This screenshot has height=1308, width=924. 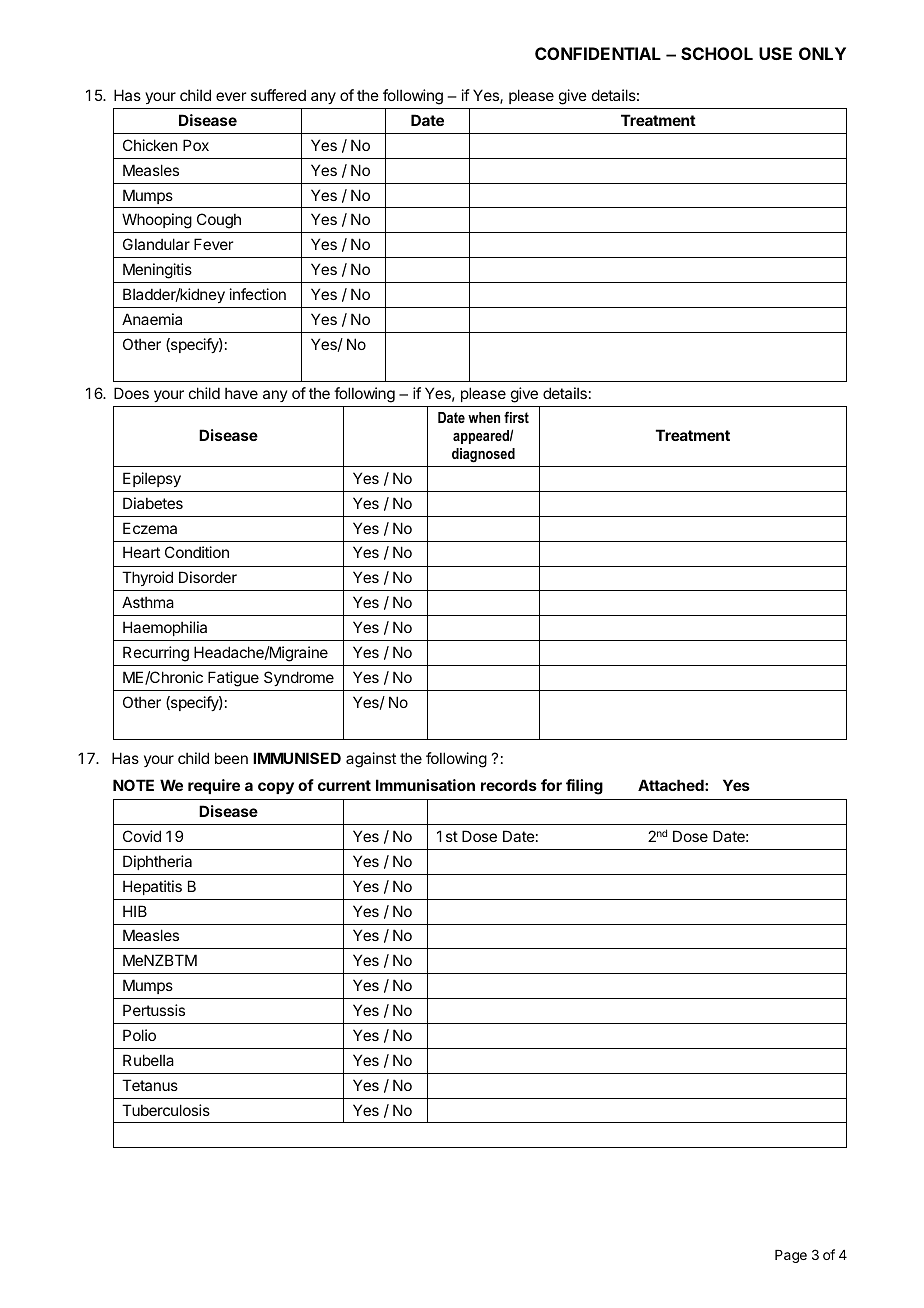 What do you see at coordinates (278, 95) in the screenshot?
I see `suffered` at bounding box center [278, 95].
